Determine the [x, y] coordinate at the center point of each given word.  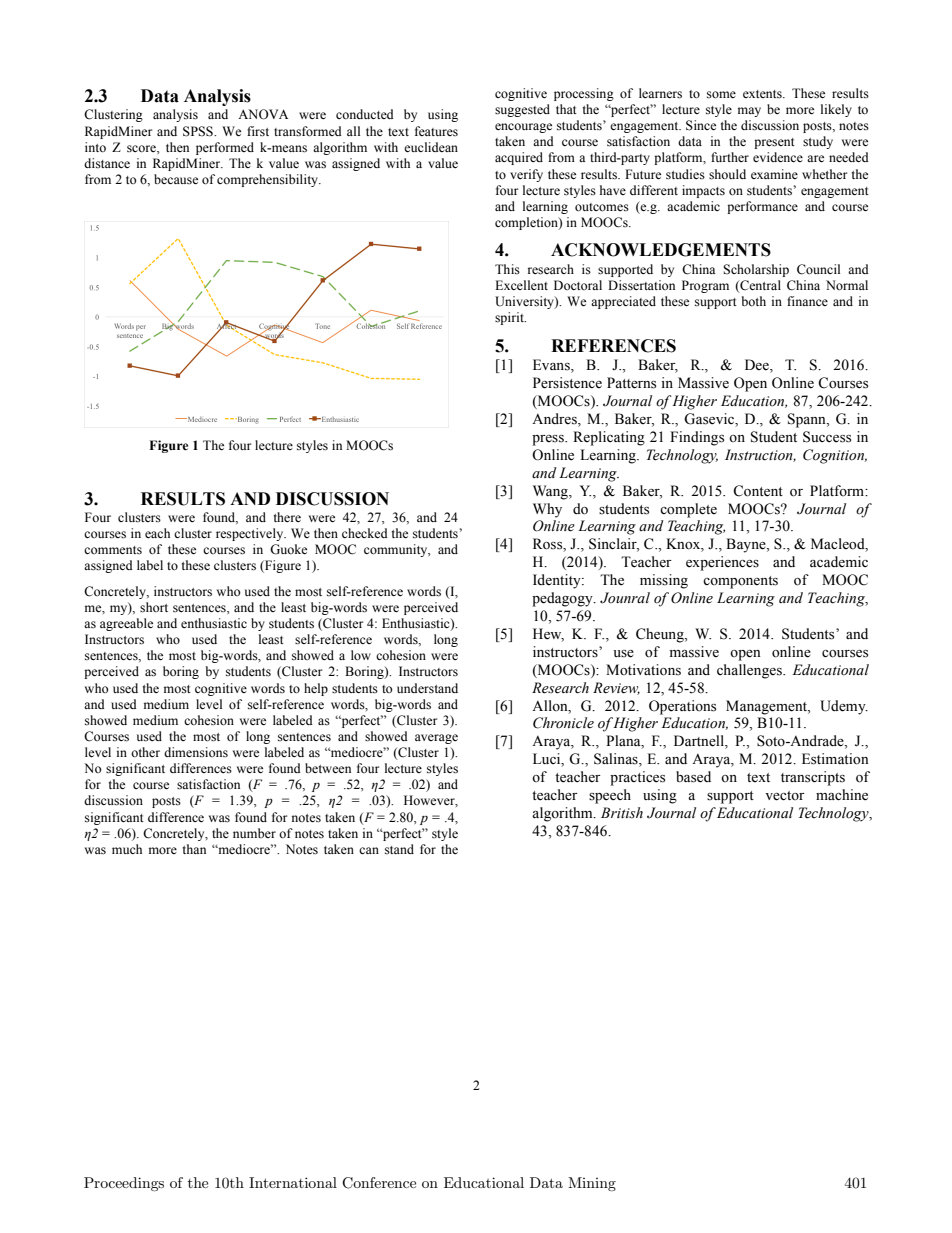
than [194, 849]
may [749, 112]
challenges [750, 671]
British [622, 812]
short [154, 607]
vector [785, 796]
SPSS [199, 131]
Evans [552, 366]
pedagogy [563, 599]
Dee [758, 366]
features [436, 131]
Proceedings [124, 1184]
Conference [379, 1183]
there [287, 517]
